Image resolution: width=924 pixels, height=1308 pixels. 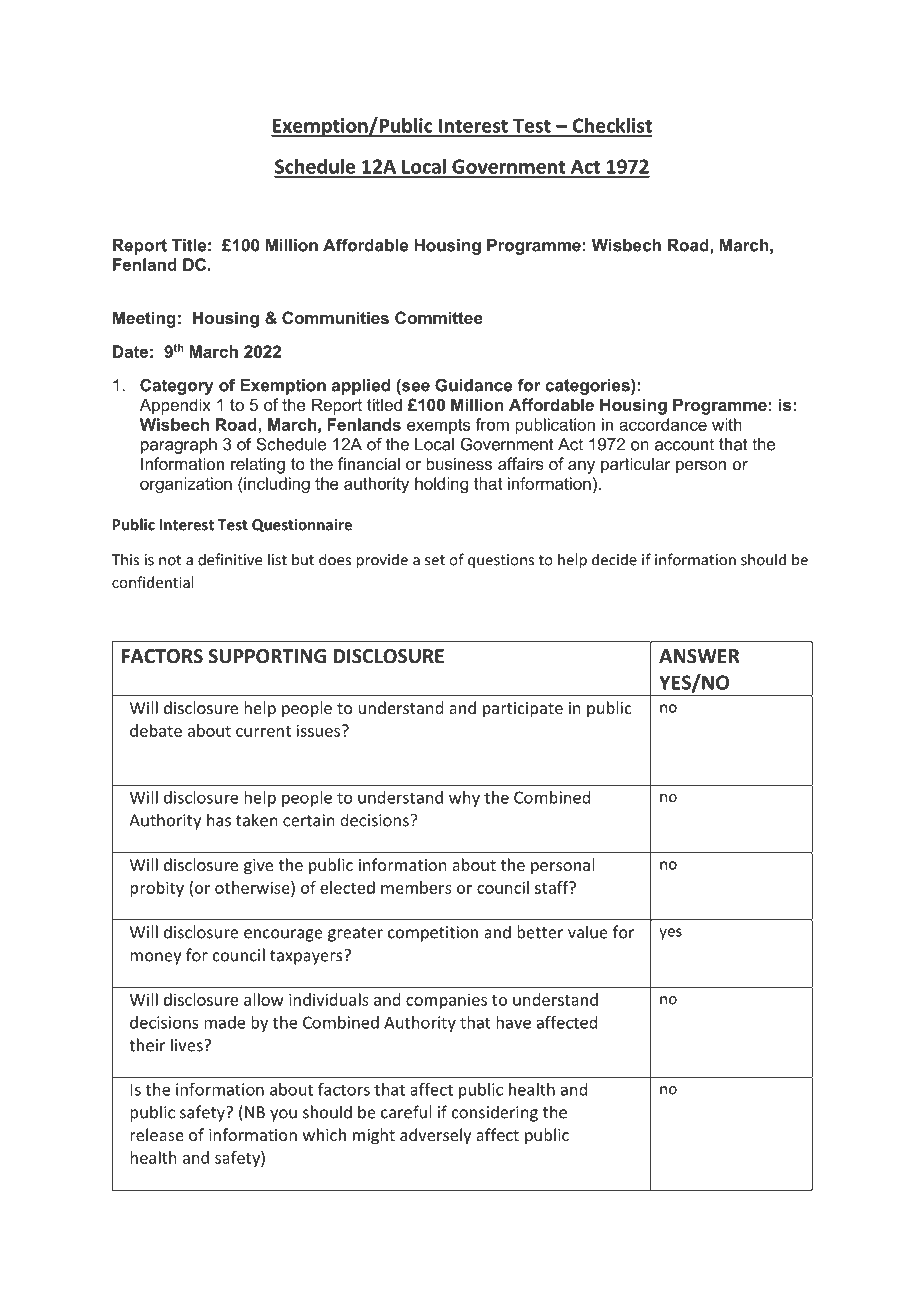 What do you see at coordinates (699, 656) in the screenshot?
I see `ANSWER` at bounding box center [699, 656].
